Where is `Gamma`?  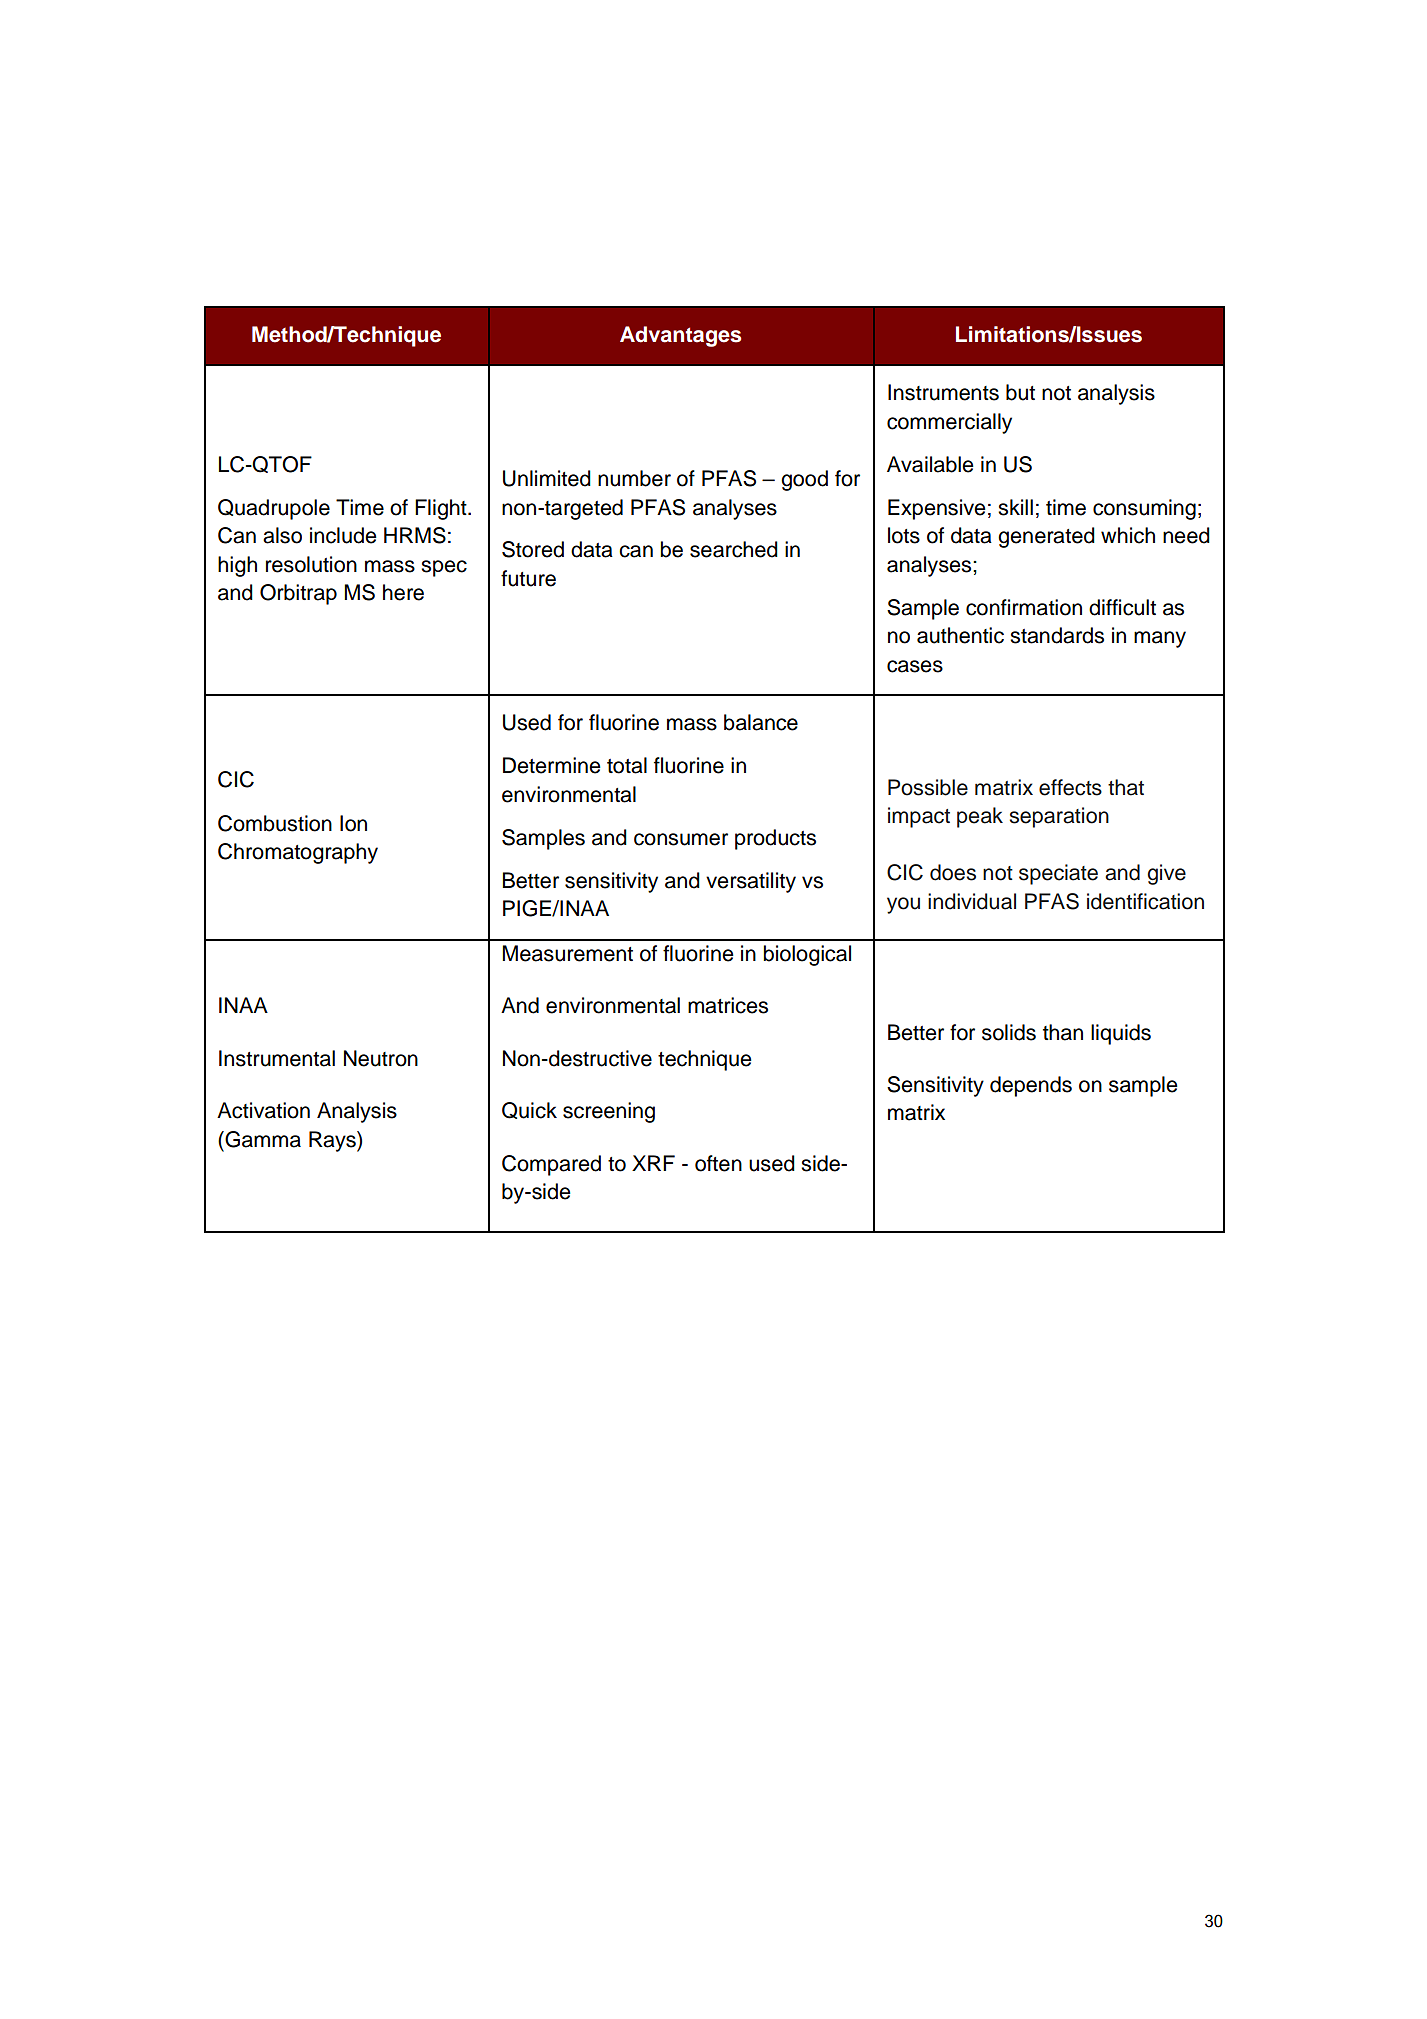
Gamma is located at coordinates (262, 1139).
